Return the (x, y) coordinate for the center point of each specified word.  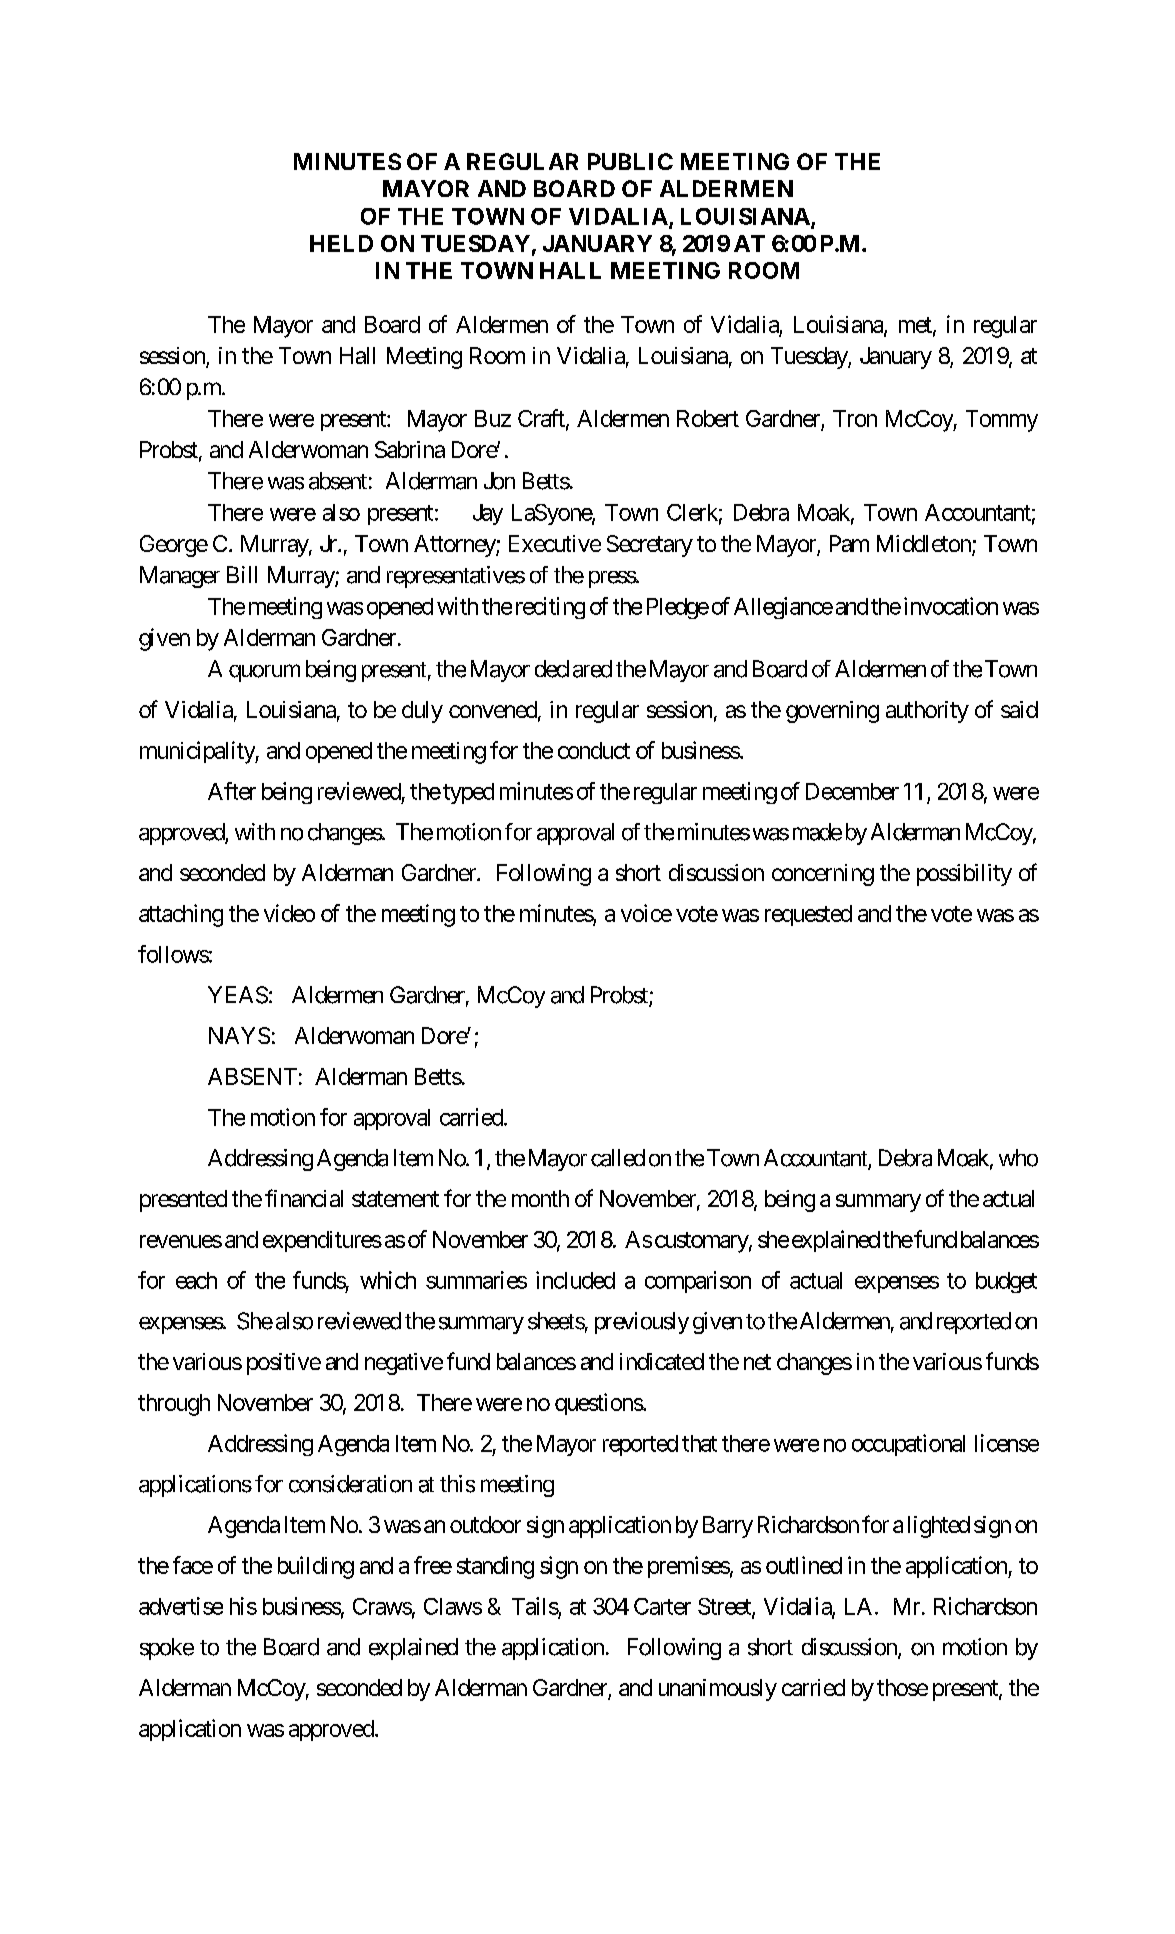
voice (646, 913)
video (289, 913)
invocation (951, 606)
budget (1006, 1282)
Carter (662, 1606)
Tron (855, 418)
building (316, 1567)
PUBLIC (630, 161)
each (196, 1280)
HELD (341, 243)
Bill (242, 574)
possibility (964, 875)
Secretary (650, 546)
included (575, 1280)
